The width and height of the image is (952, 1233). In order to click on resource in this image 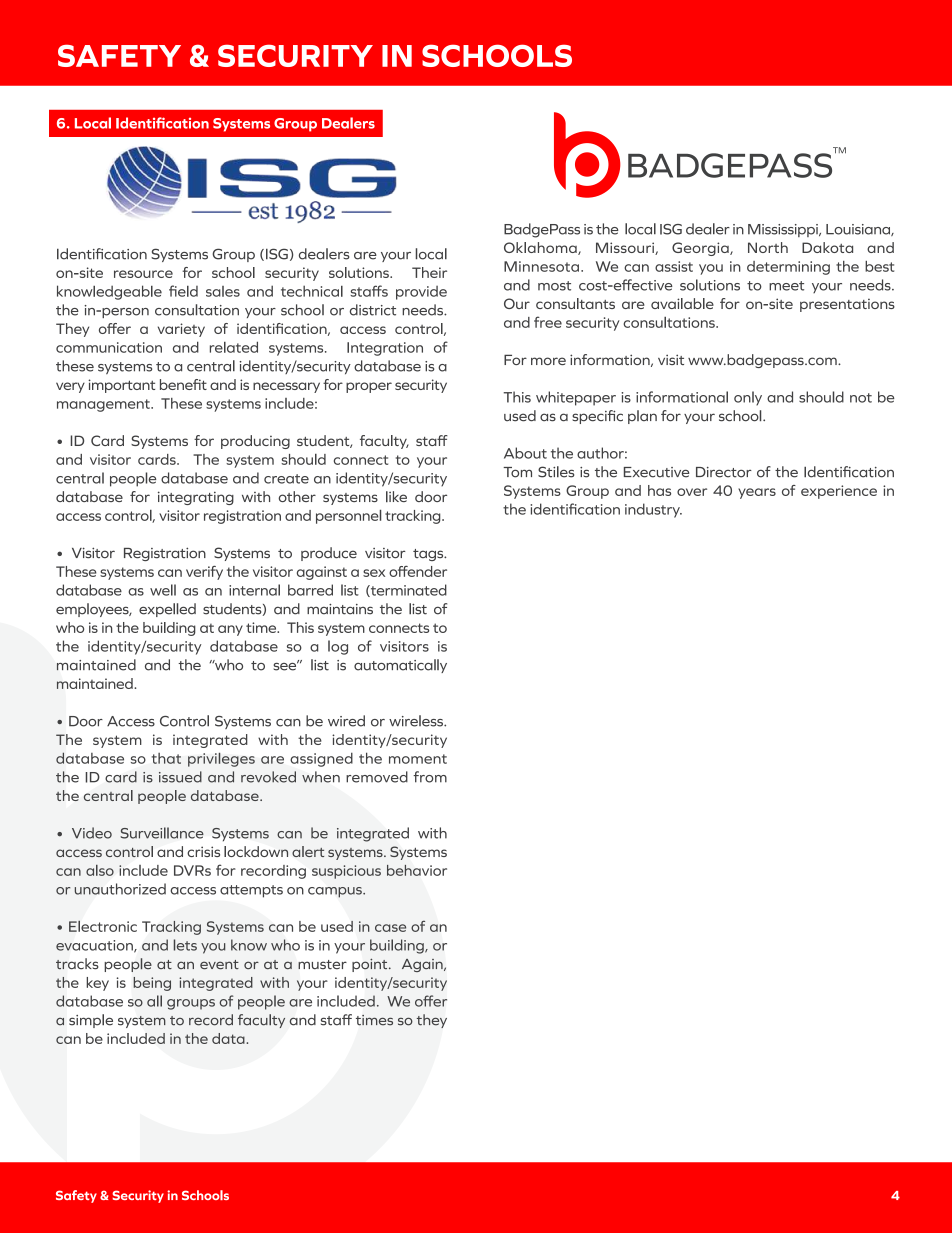, I will do `click(143, 274)`.
